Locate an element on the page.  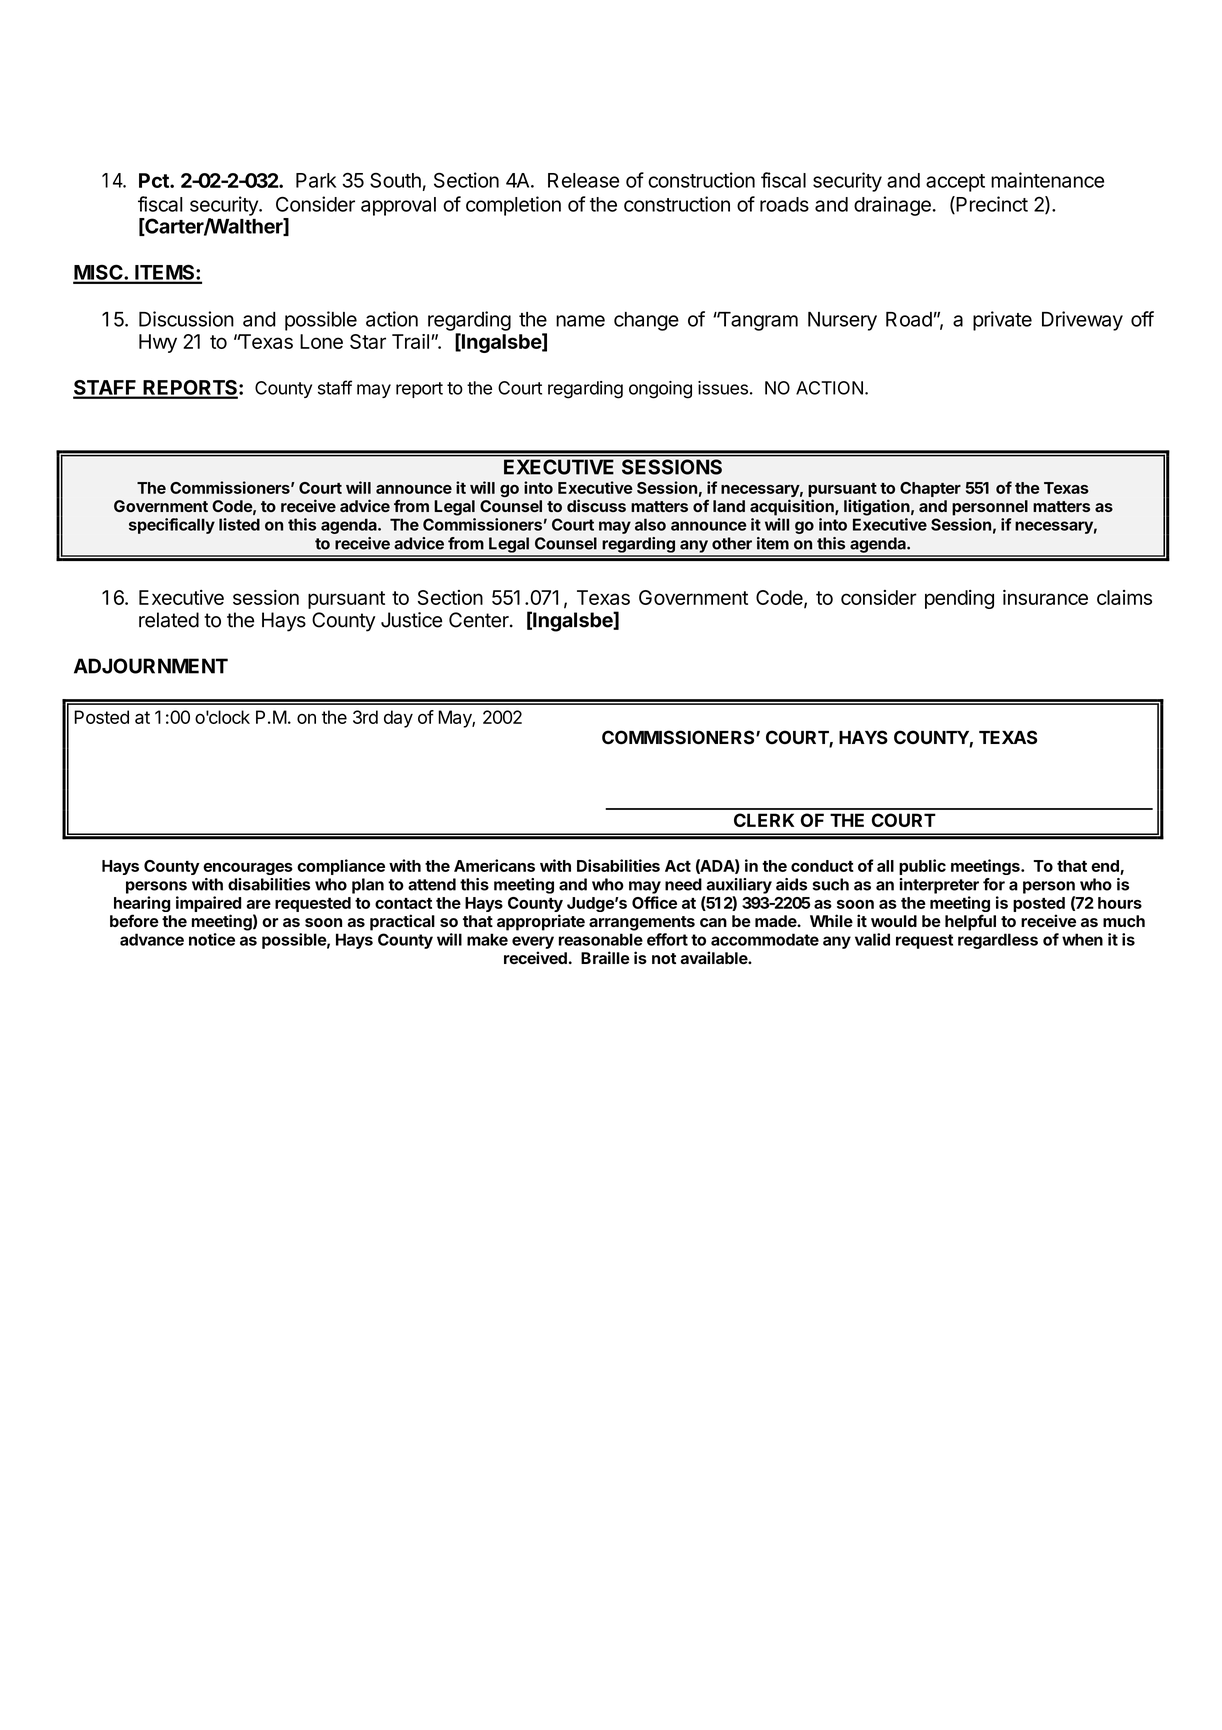
notice is located at coordinates (212, 939).
